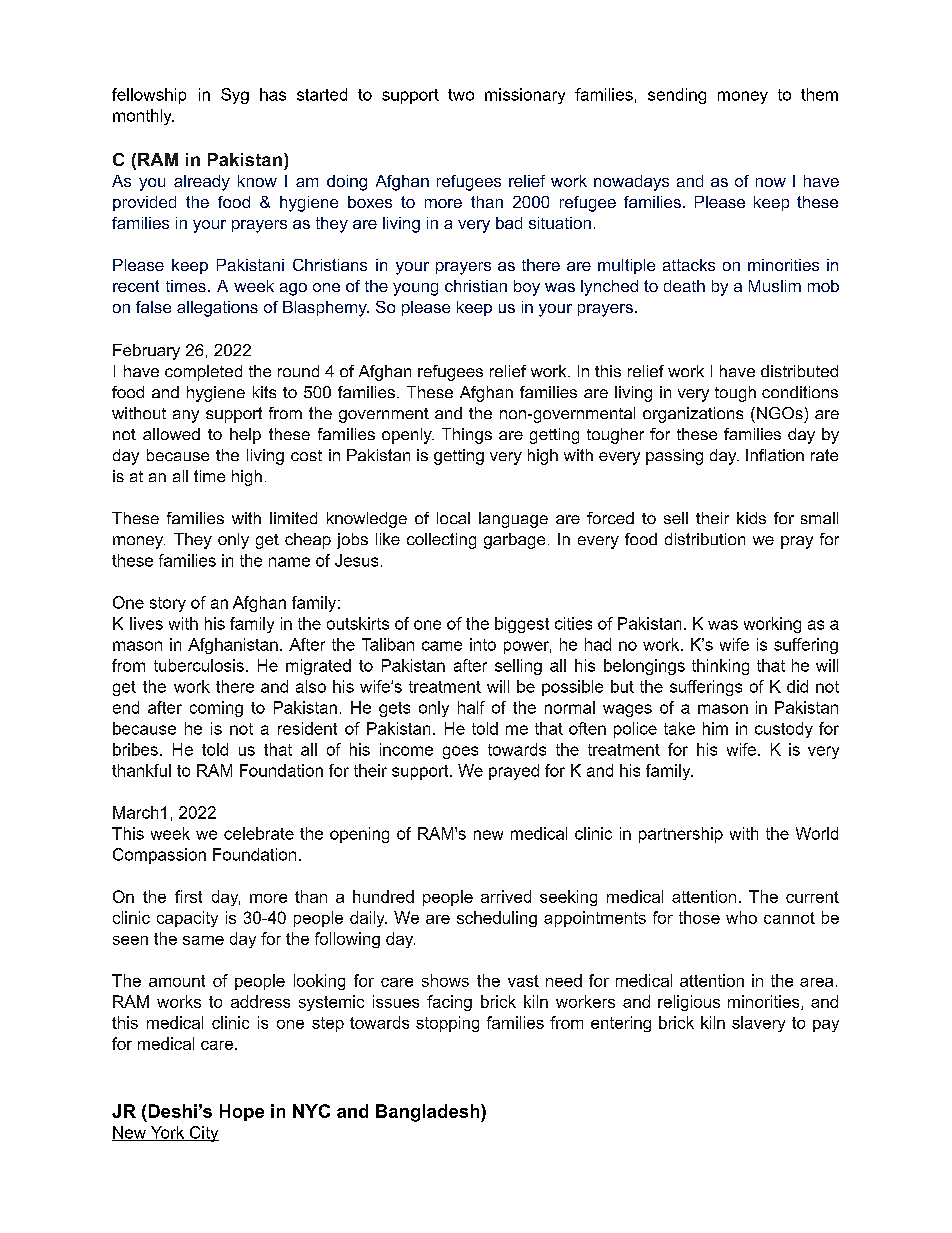  I want to click on goes, so click(460, 752).
